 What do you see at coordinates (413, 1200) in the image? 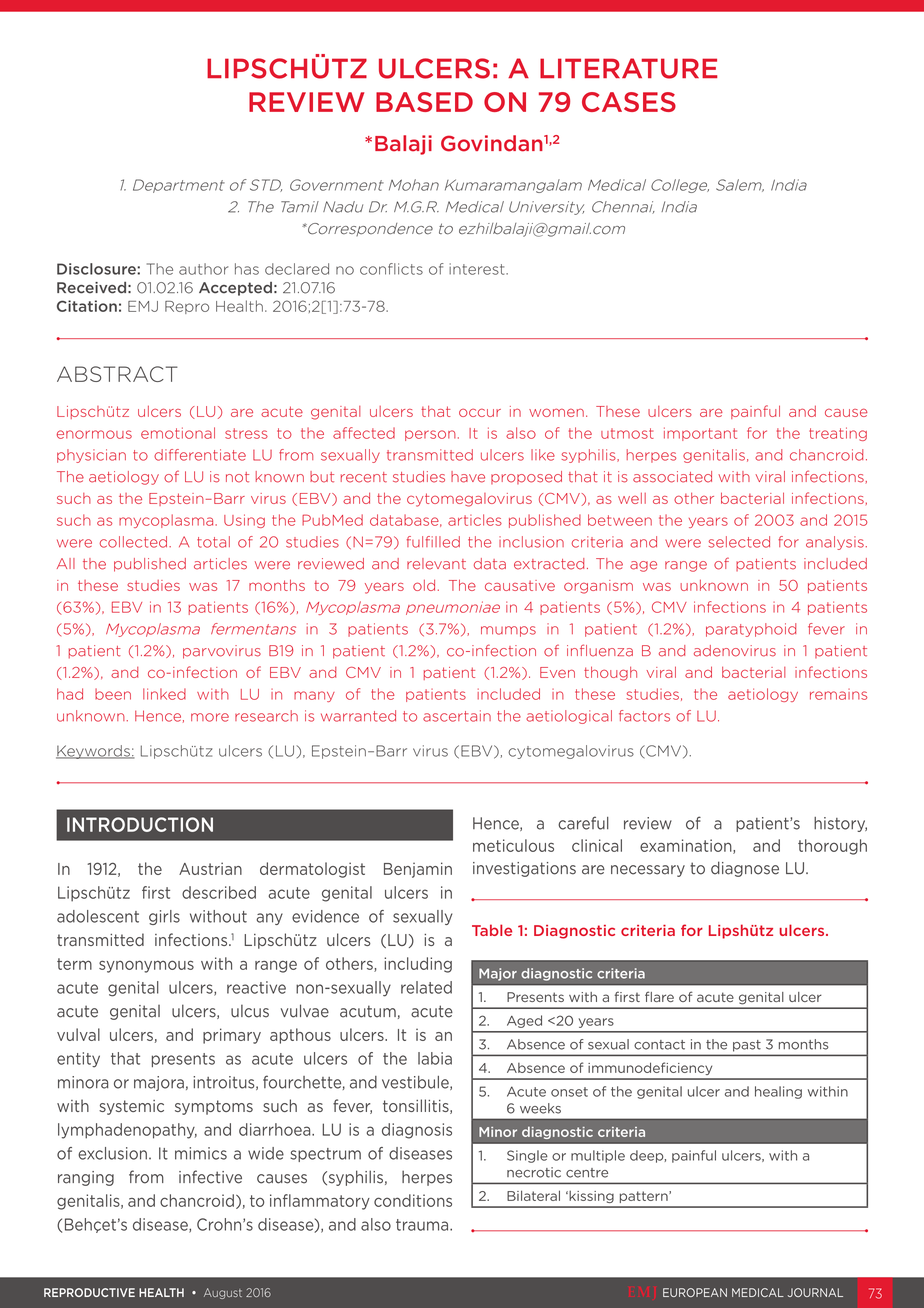
I see `conditions` at bounding box center [413, 1200].
